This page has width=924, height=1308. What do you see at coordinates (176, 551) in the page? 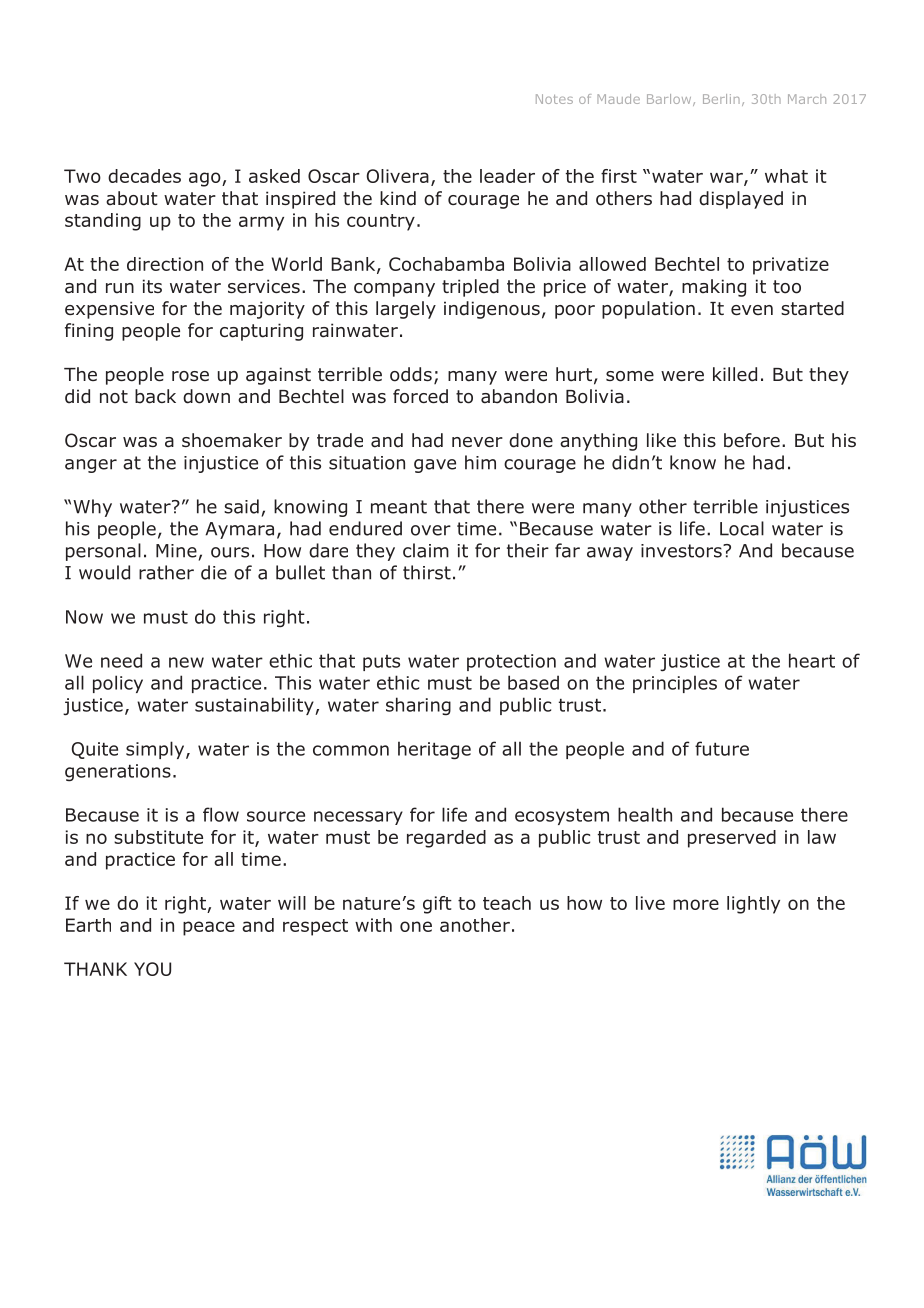
I see `Mine` at bounding box center [176, 551].
